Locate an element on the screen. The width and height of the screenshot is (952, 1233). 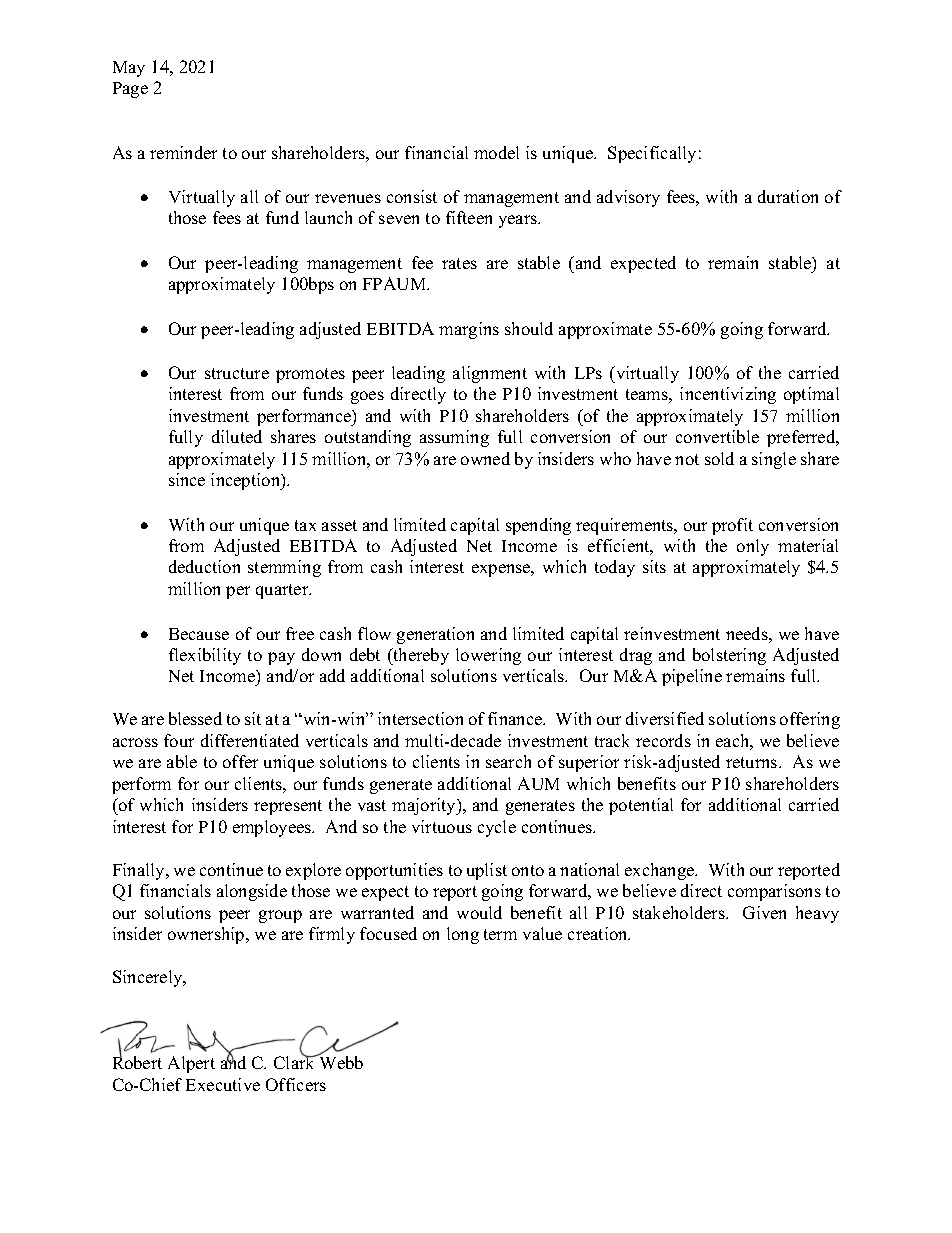
Given is located at coordinates (764, 912).
